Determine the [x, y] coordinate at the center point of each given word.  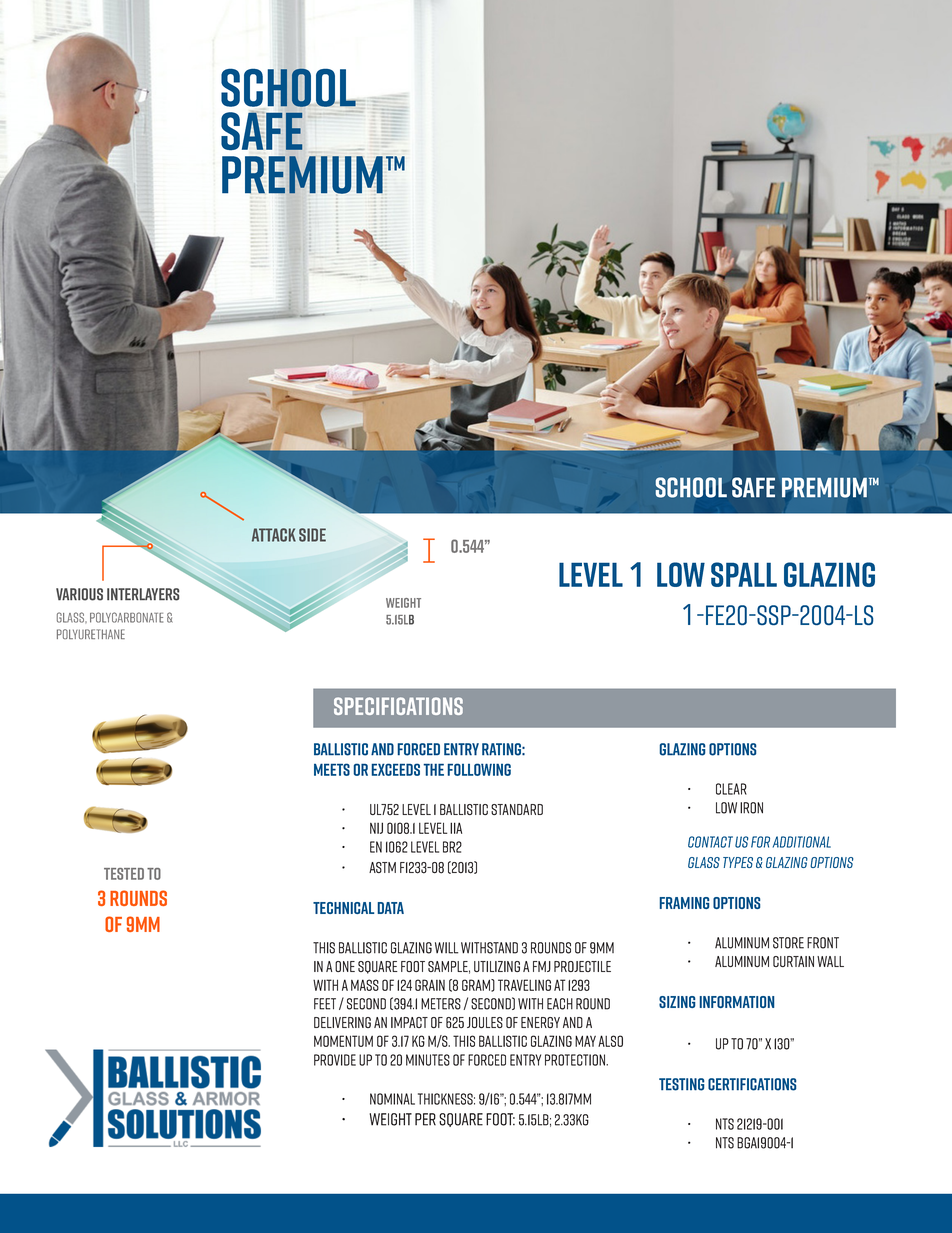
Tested [124, 874]
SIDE [312, 535]
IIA [456, 828]
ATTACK [274, 535]
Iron [751, 808]
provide [335, 1060]
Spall [744, 574]
